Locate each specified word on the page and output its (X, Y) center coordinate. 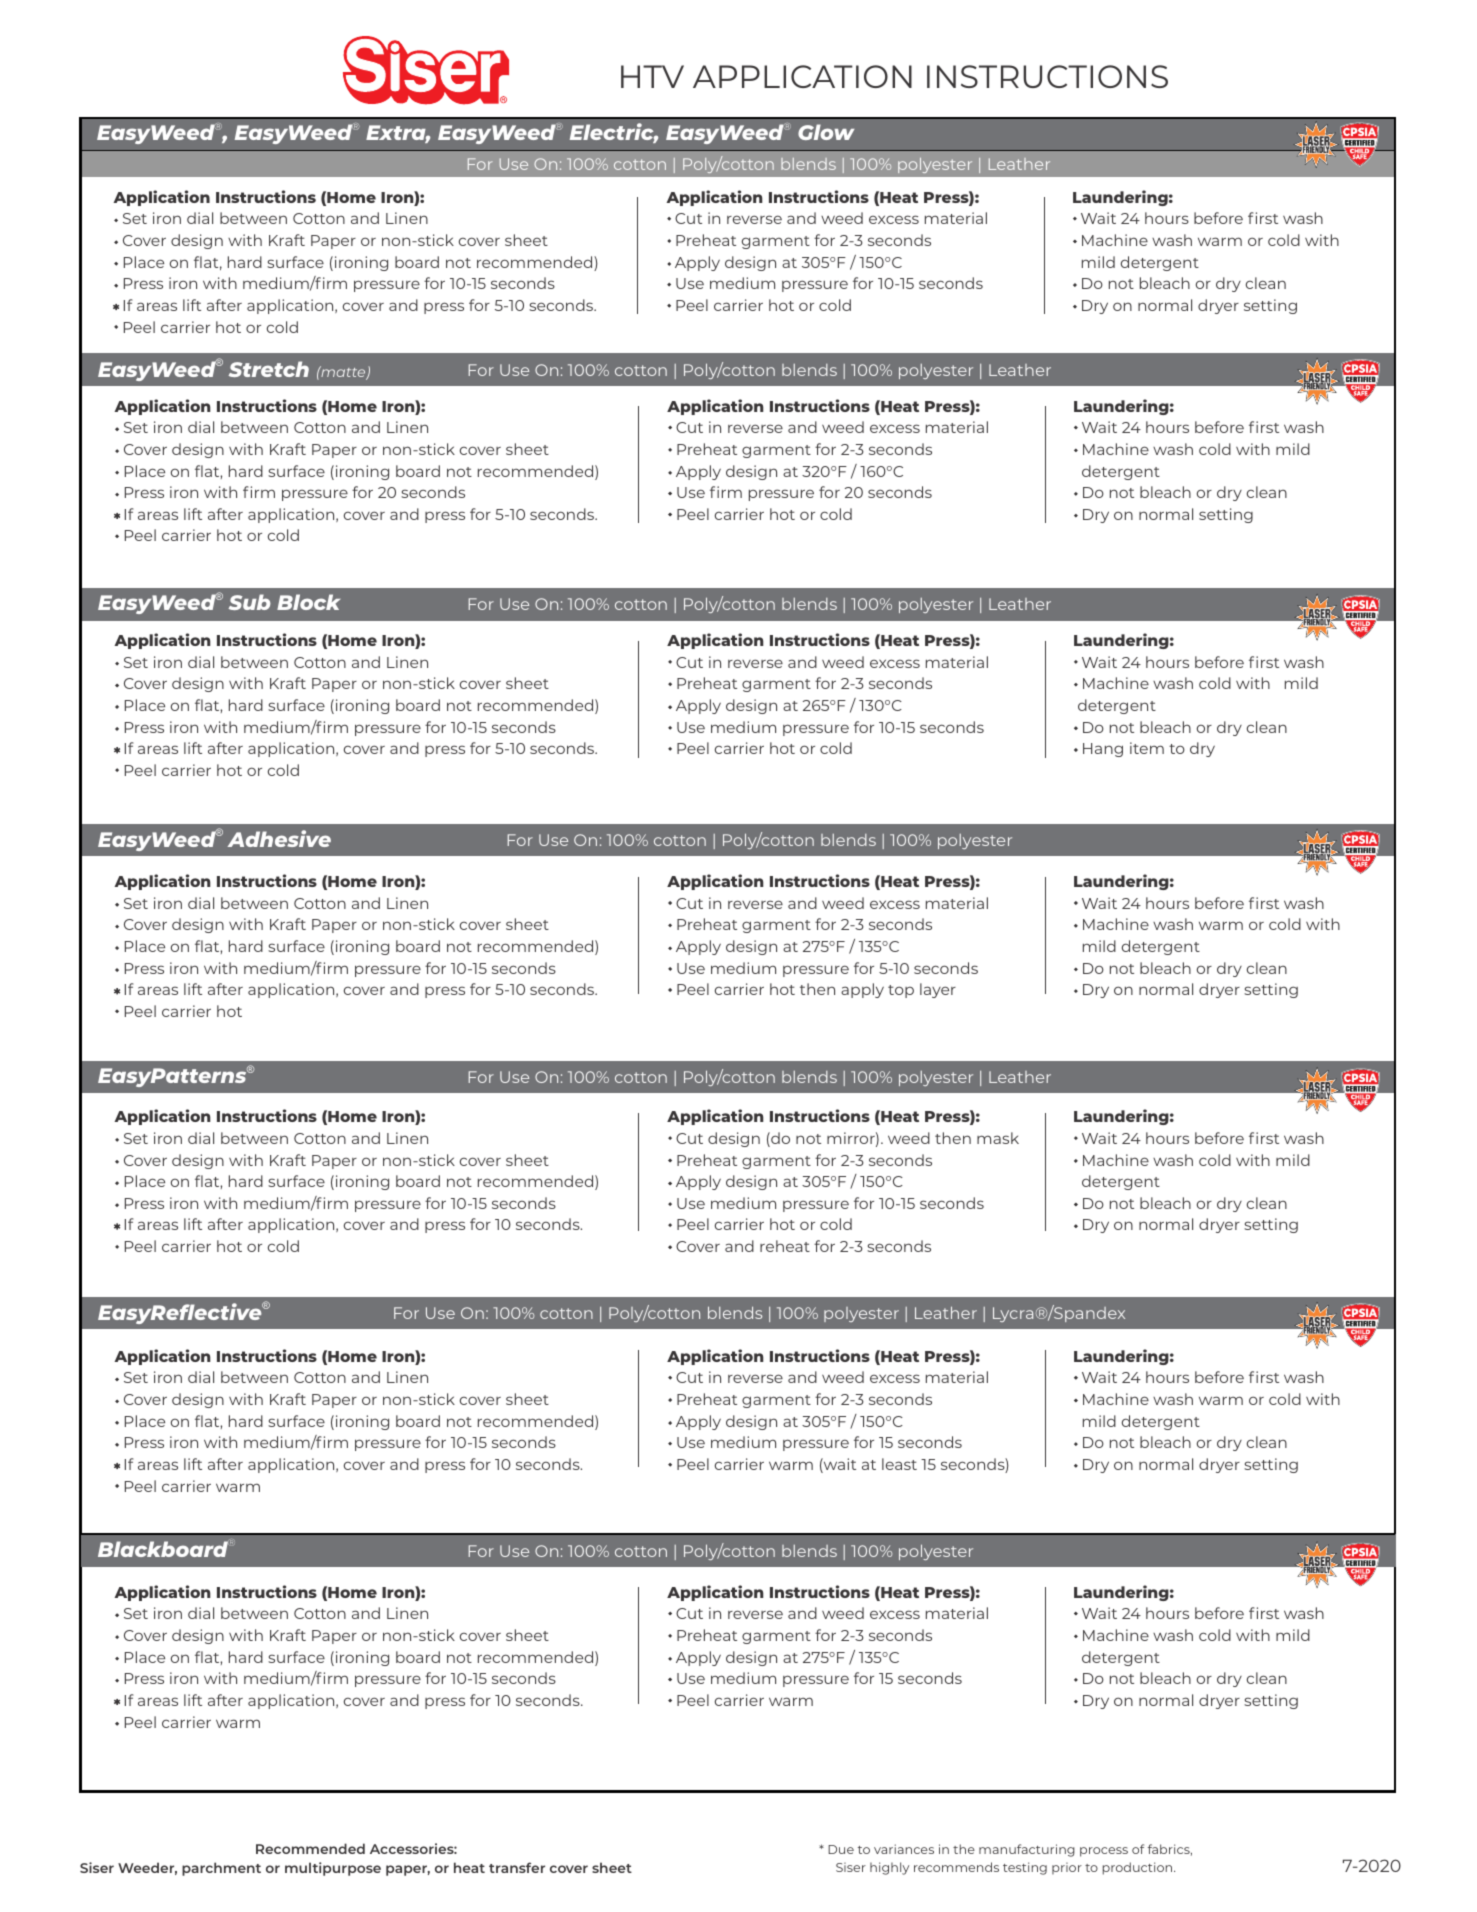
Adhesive (279, 838)
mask (998, 1138)
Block (308, 602)
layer (938, 990)
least (899, 1464)
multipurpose (333, 1869)
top (901, 991)
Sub (249, 602)
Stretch (268, 369)
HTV (652, 76)
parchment (221, 1869)
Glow (826, 132)
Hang (1103, 750)
